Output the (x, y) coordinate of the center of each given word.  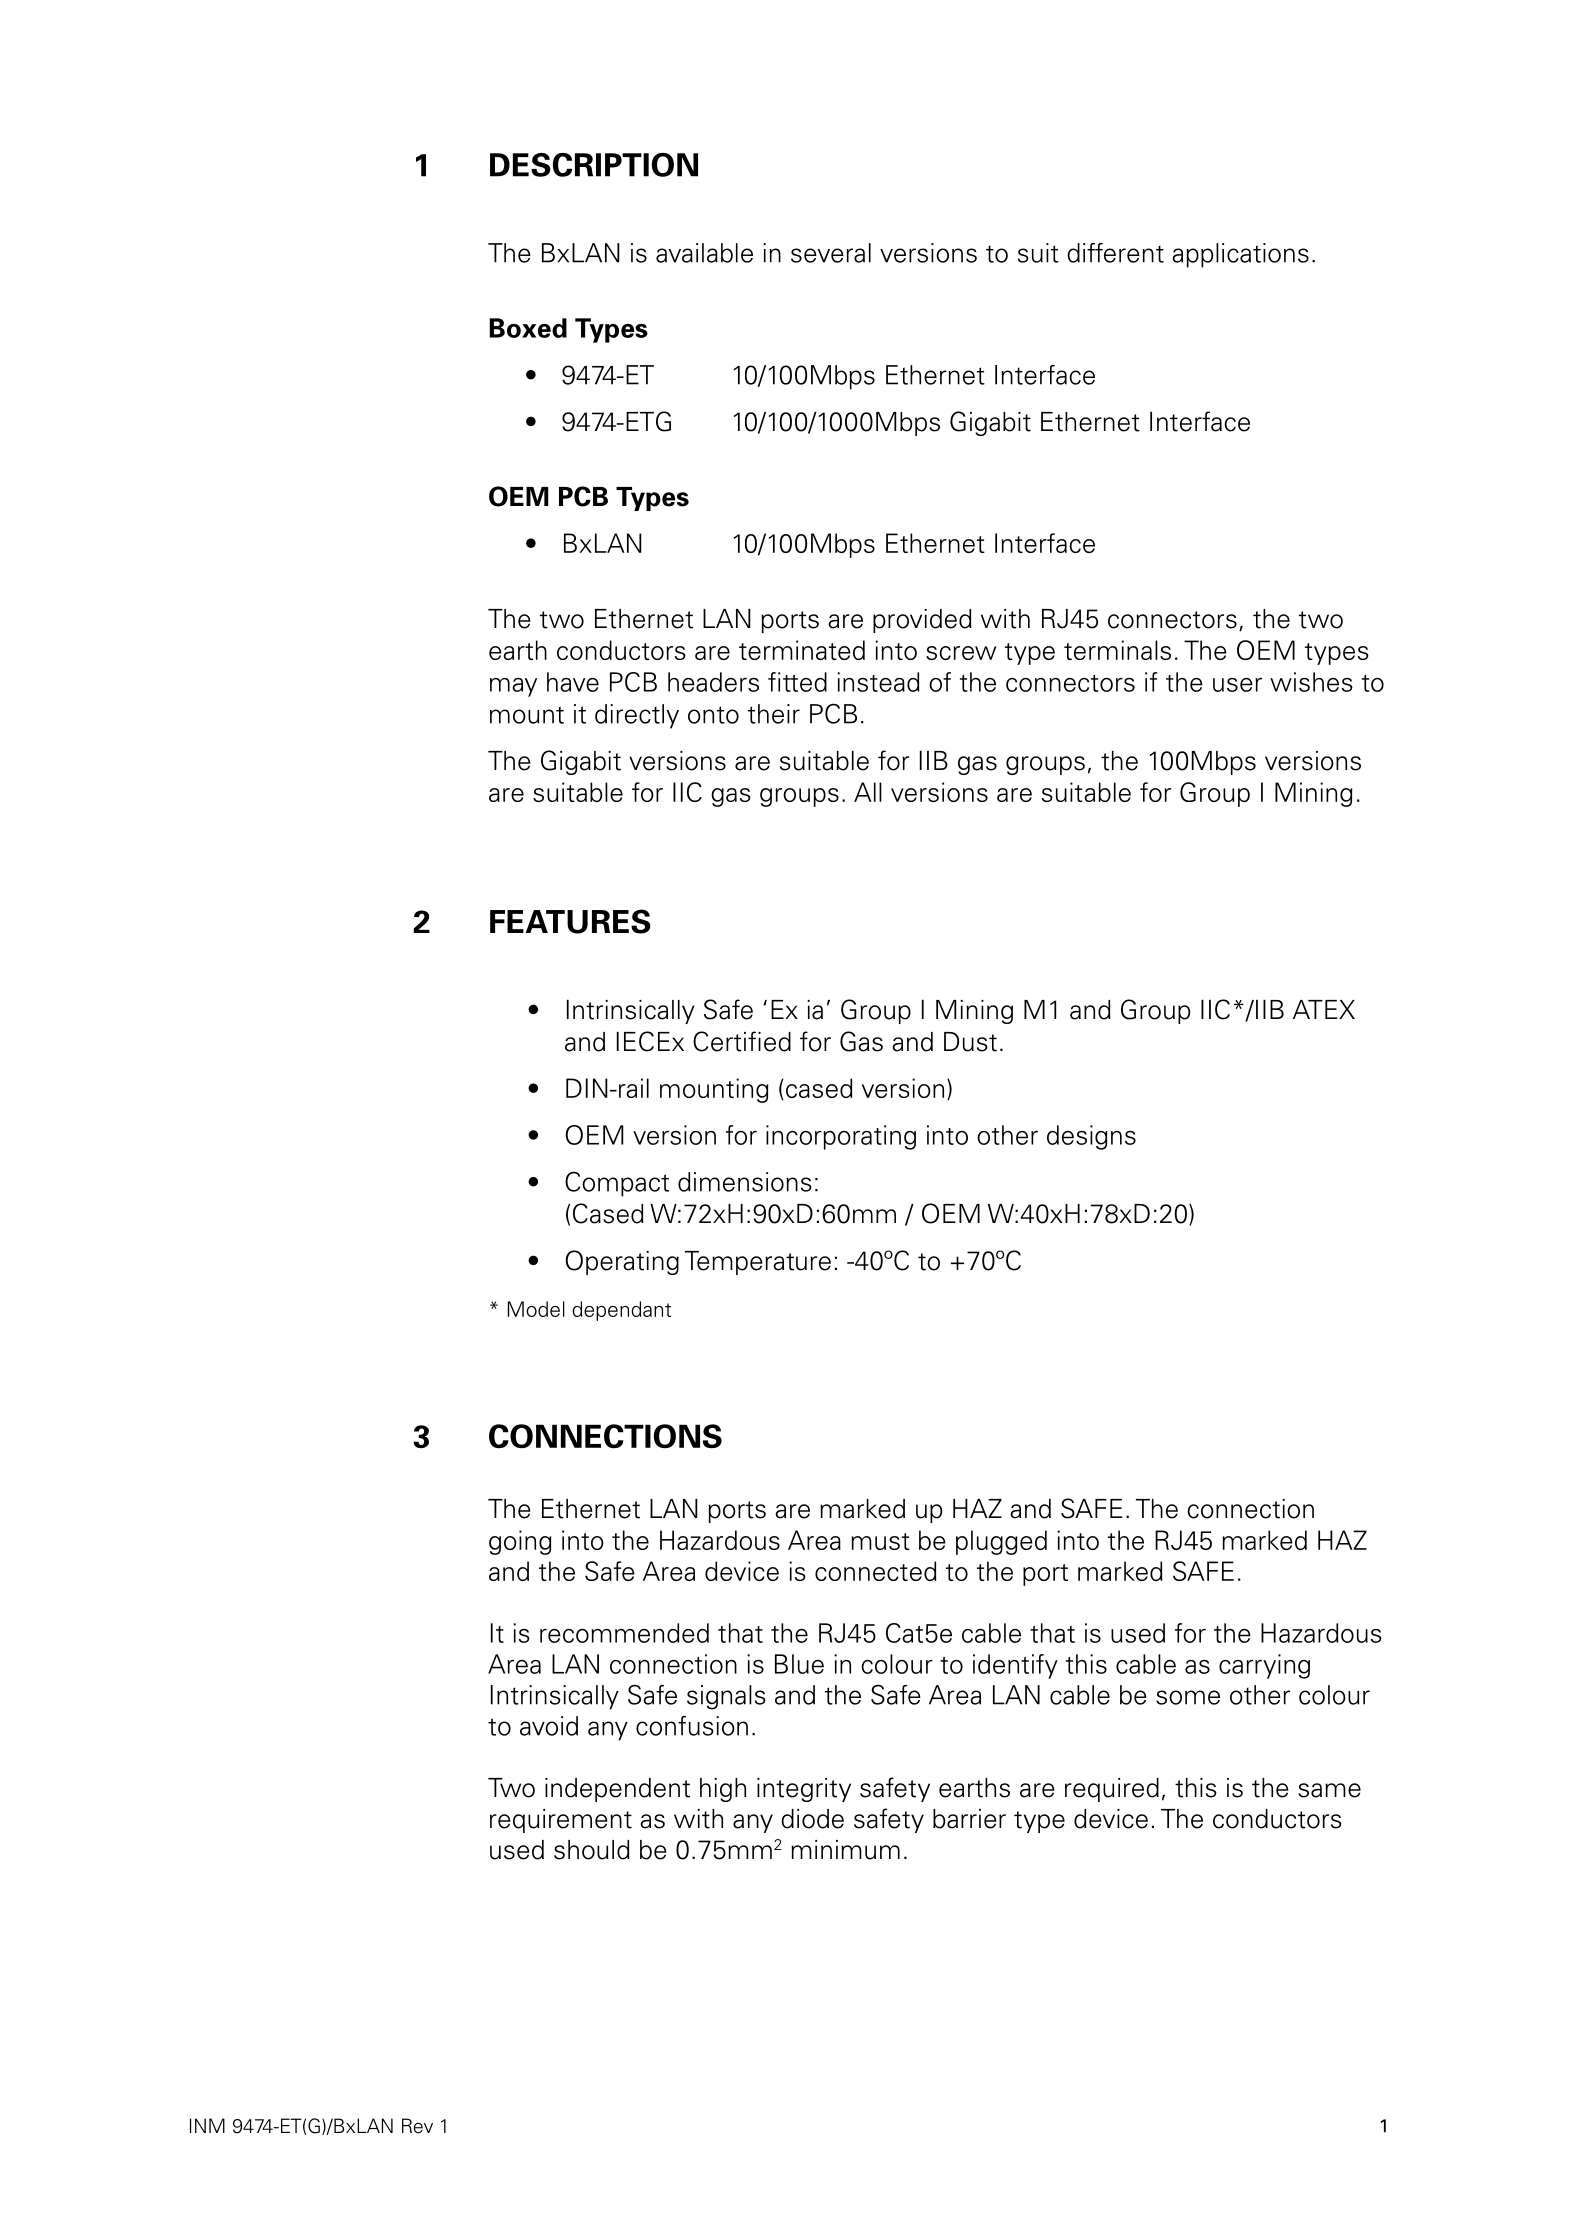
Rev (417, 2126)
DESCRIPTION (594, 165)
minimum (845, 1850)
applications (1240, 255)
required (1112, 1790)
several (831, 253)
